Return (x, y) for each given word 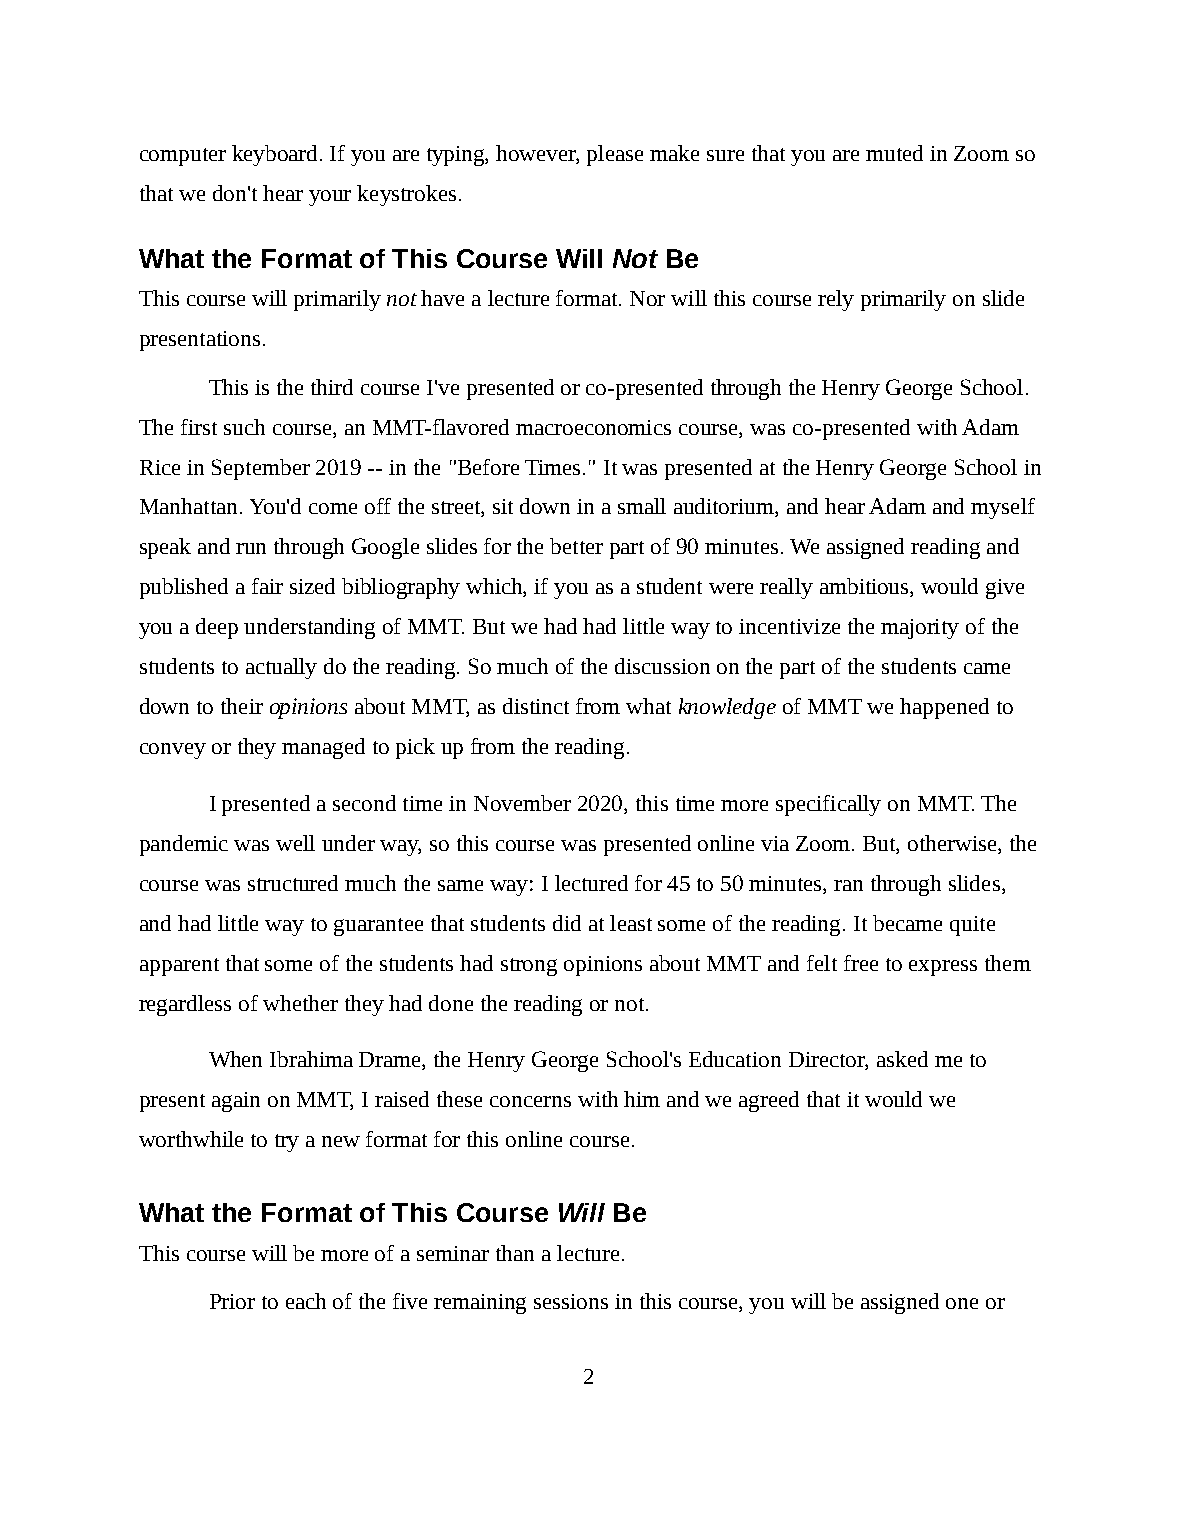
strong (529, 967)
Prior (232, 1301)
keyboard (276, 155)
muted (894, 153)
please (615, 155)
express (943, 968)
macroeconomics (593, 427)
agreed (769, 1101)
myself (1003, 508)
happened (944, 708)
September (261, 469)
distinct (536, 706)
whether (300, 1003)
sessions (571, 1301)
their (242, 706)
